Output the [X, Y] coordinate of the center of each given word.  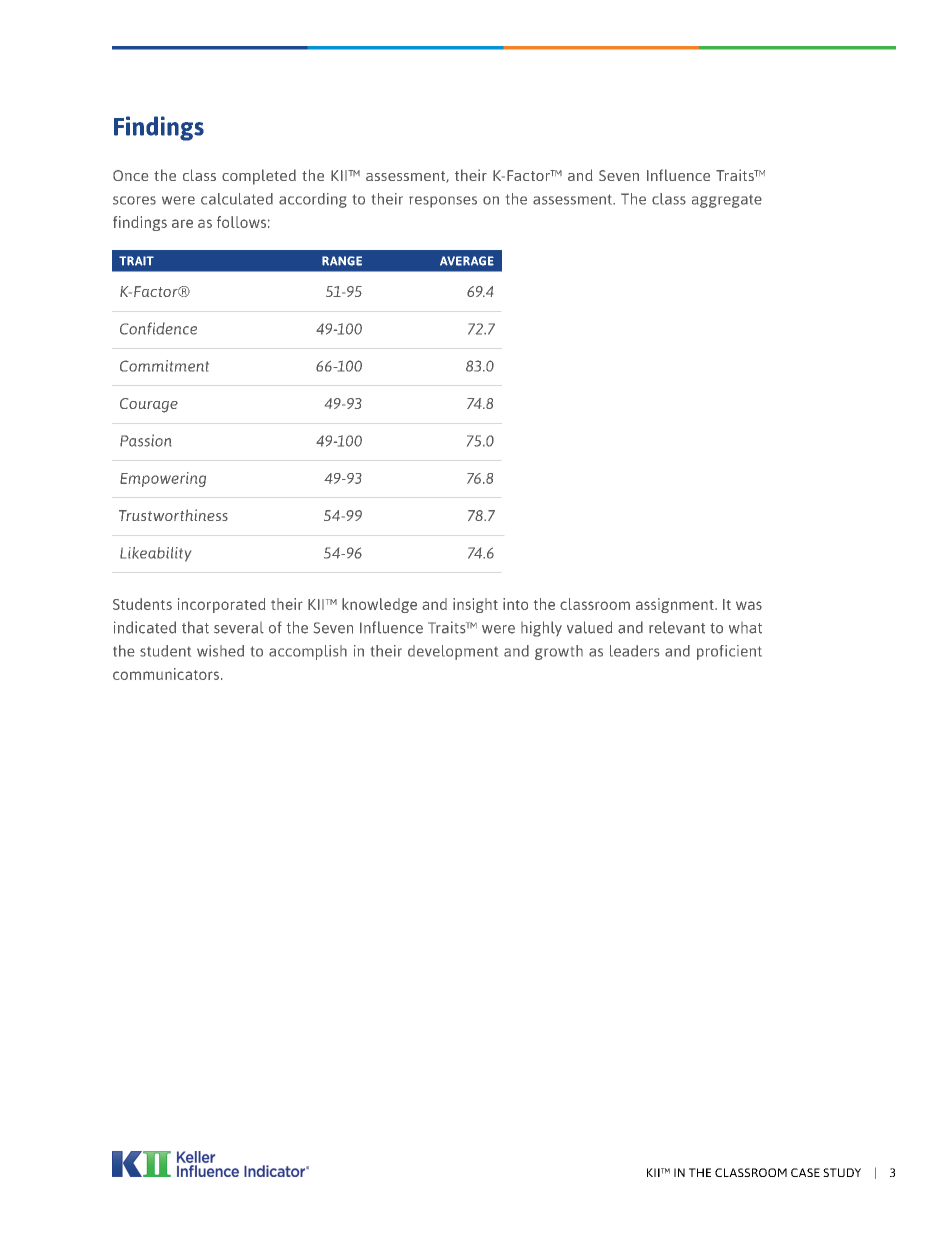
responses [443, 202]
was [749, 605]
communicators [166, 674]
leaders [634, 651]
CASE [805, 1172]
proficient [729, 652]
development [453, 652]
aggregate [727, 201]
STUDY [842, 1172]
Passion [145, 440]
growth [559, 652]
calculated [237, 199]
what [745, 628]
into [515, 604]
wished [220, 651]
